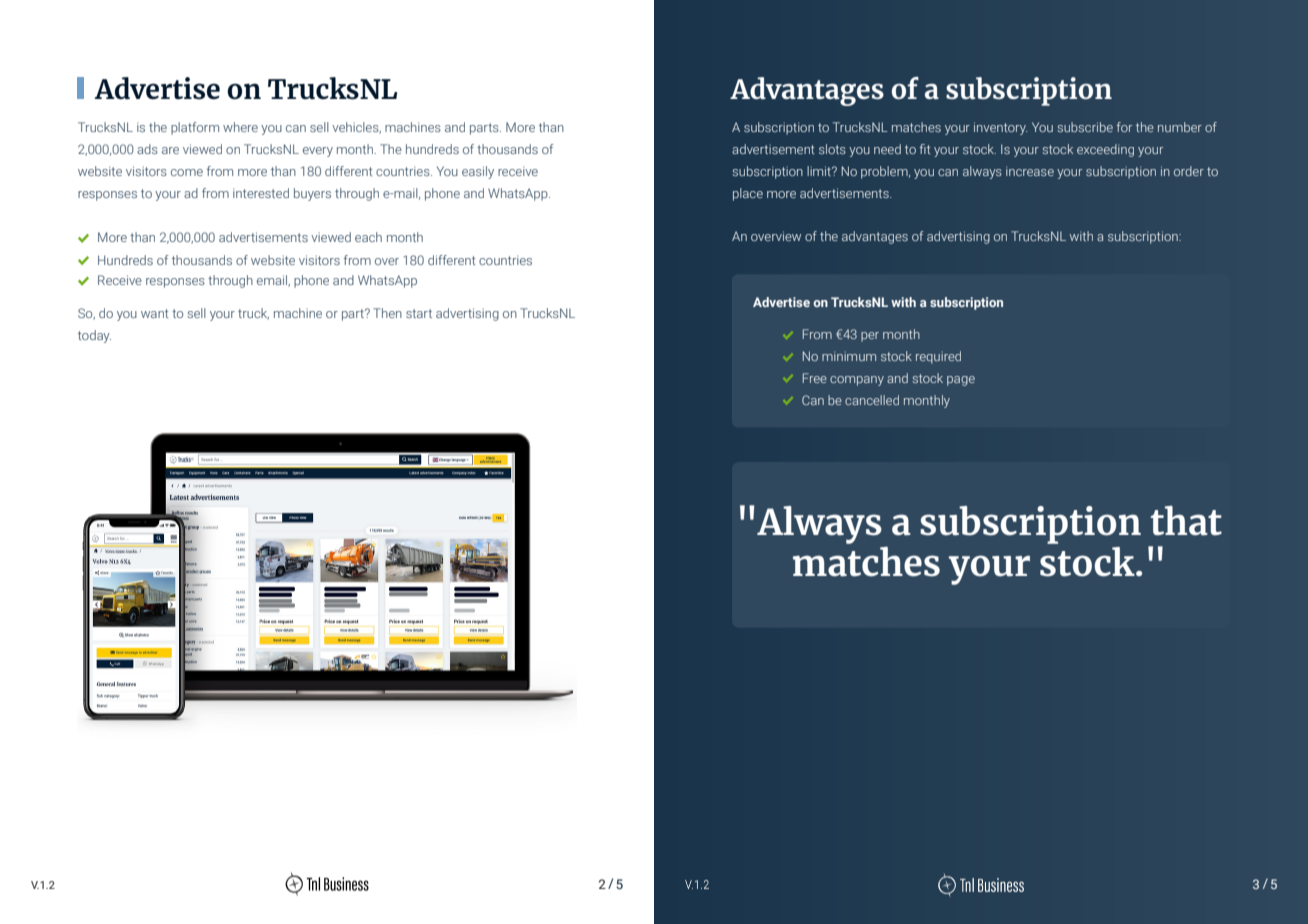 The image size is (1308, 924). What do you see at coordinates (870, 337) in the image?
I see `per` at bounding box center [870, 337].
